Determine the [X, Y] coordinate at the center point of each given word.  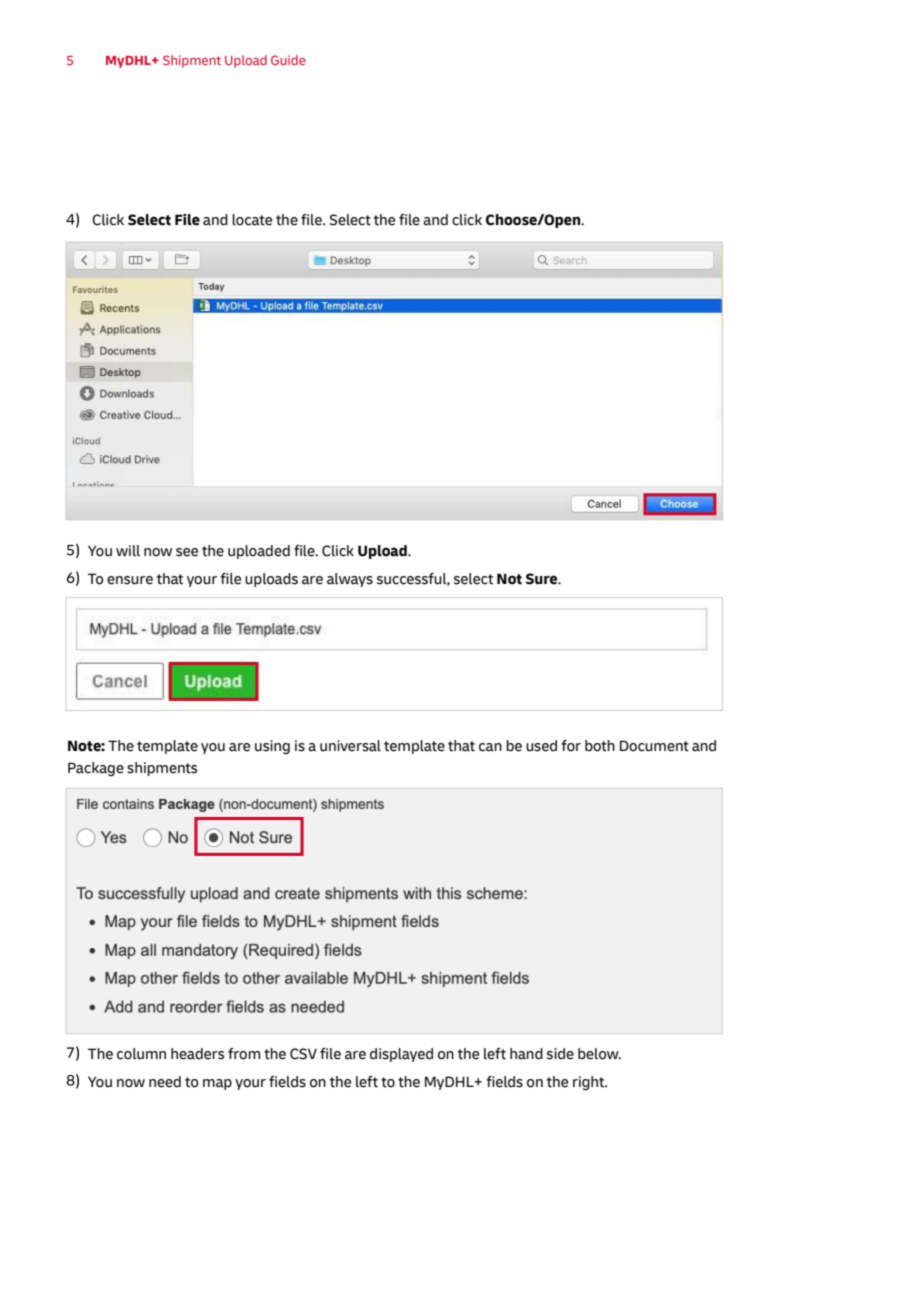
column [141, 1054]
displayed [401, 1055]
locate [252, 220]
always [350, 580]
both [600, 746]
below [599, 1054]
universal [350, 746]
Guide [288, 60]
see [187, 552]
